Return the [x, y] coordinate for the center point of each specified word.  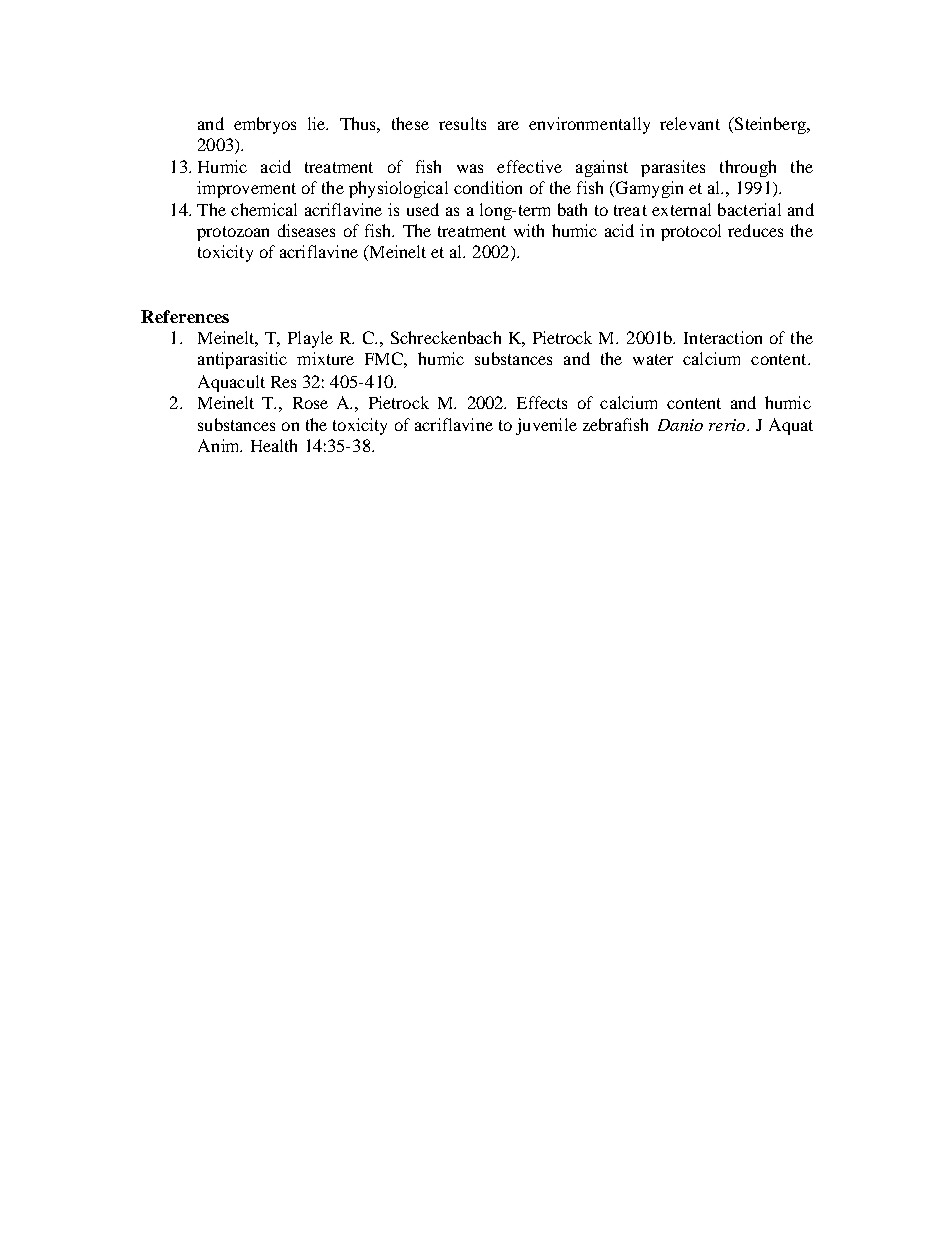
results [462, 123]
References [185, 316]
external [681, 209]
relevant [690, 123]
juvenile [546, 426]
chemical [264, 209]
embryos [265, 125]
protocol [691, 232]
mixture [325, 358]
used [423, 209]
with [529, 230]
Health [274, 445]
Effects [542, 402]
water [653, 359]
